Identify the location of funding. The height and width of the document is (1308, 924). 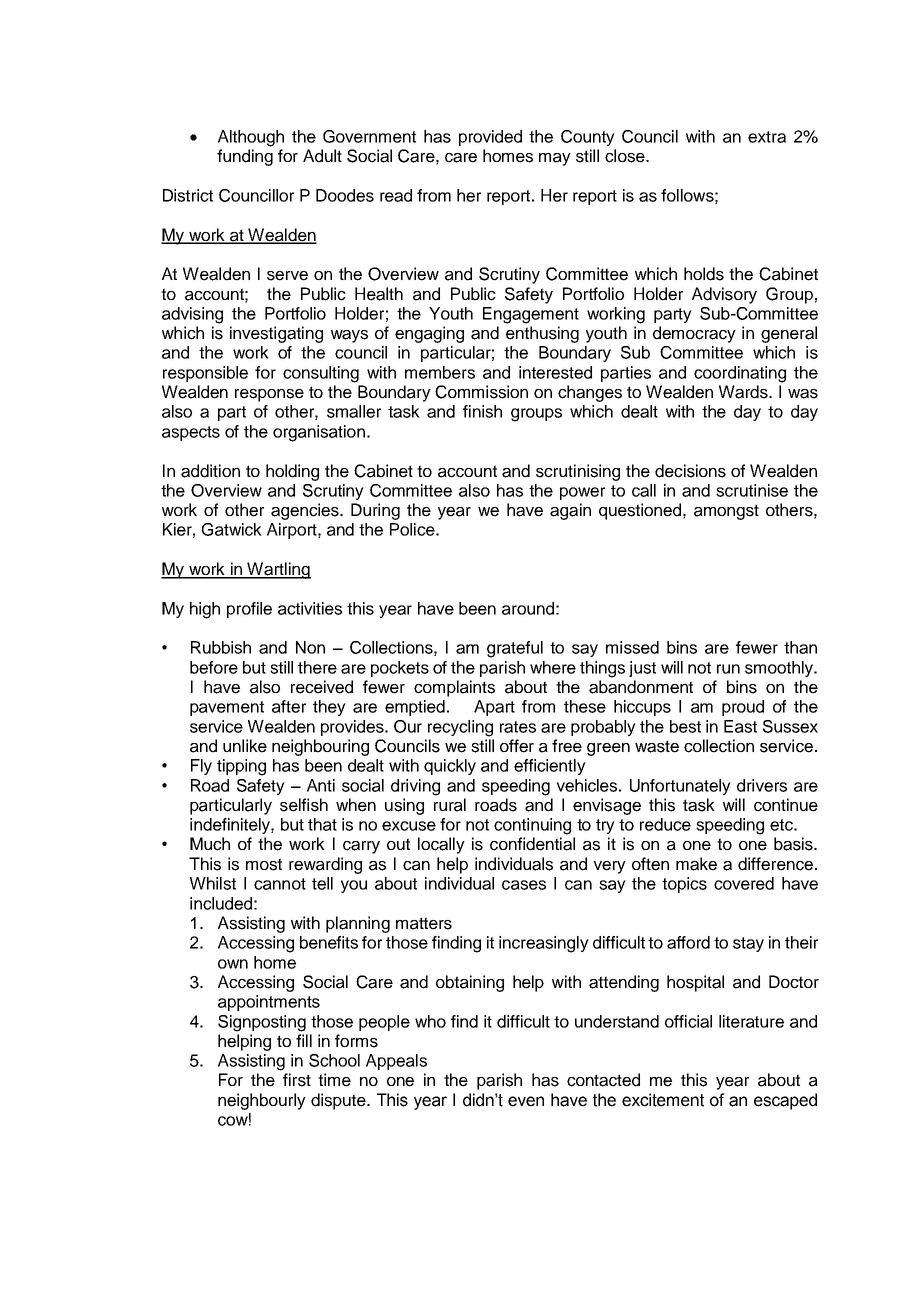
(245, 157).
